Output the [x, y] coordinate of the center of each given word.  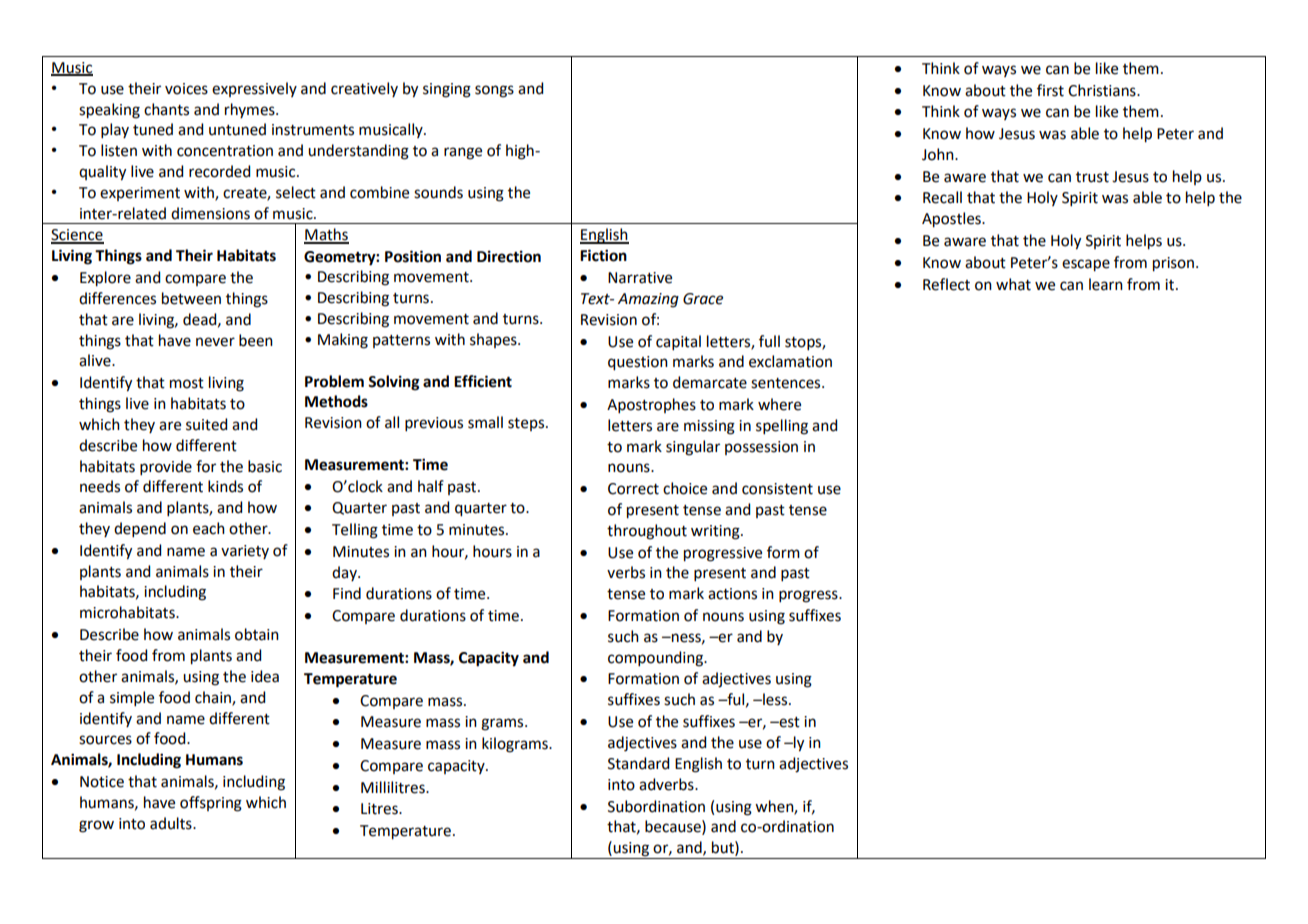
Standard [638, 763]
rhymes [251, 110]
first [1050, 90]
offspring [211, 804]
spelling [782, 427]
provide [166, 467]
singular [693, 448]
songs [494, 91]
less [775, 699]
